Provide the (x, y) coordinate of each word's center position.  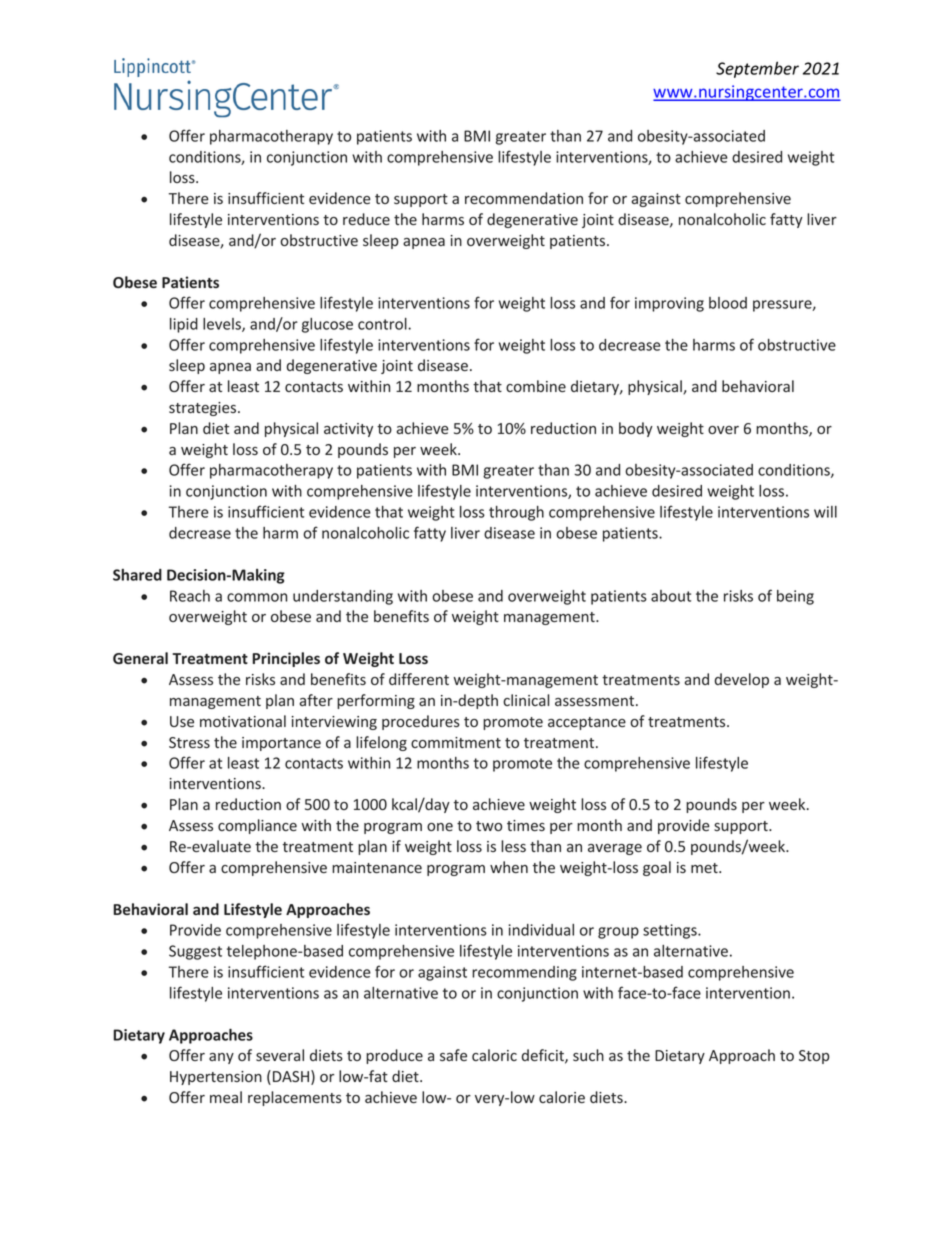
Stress (189, 742)
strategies (204, 409)
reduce (366, 219)
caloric (494, 1055)
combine (536, 386)
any (221, 1058)
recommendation (524, 198)
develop (742, 680)
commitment (456, 742)
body (636, 429)
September (757, 69)
